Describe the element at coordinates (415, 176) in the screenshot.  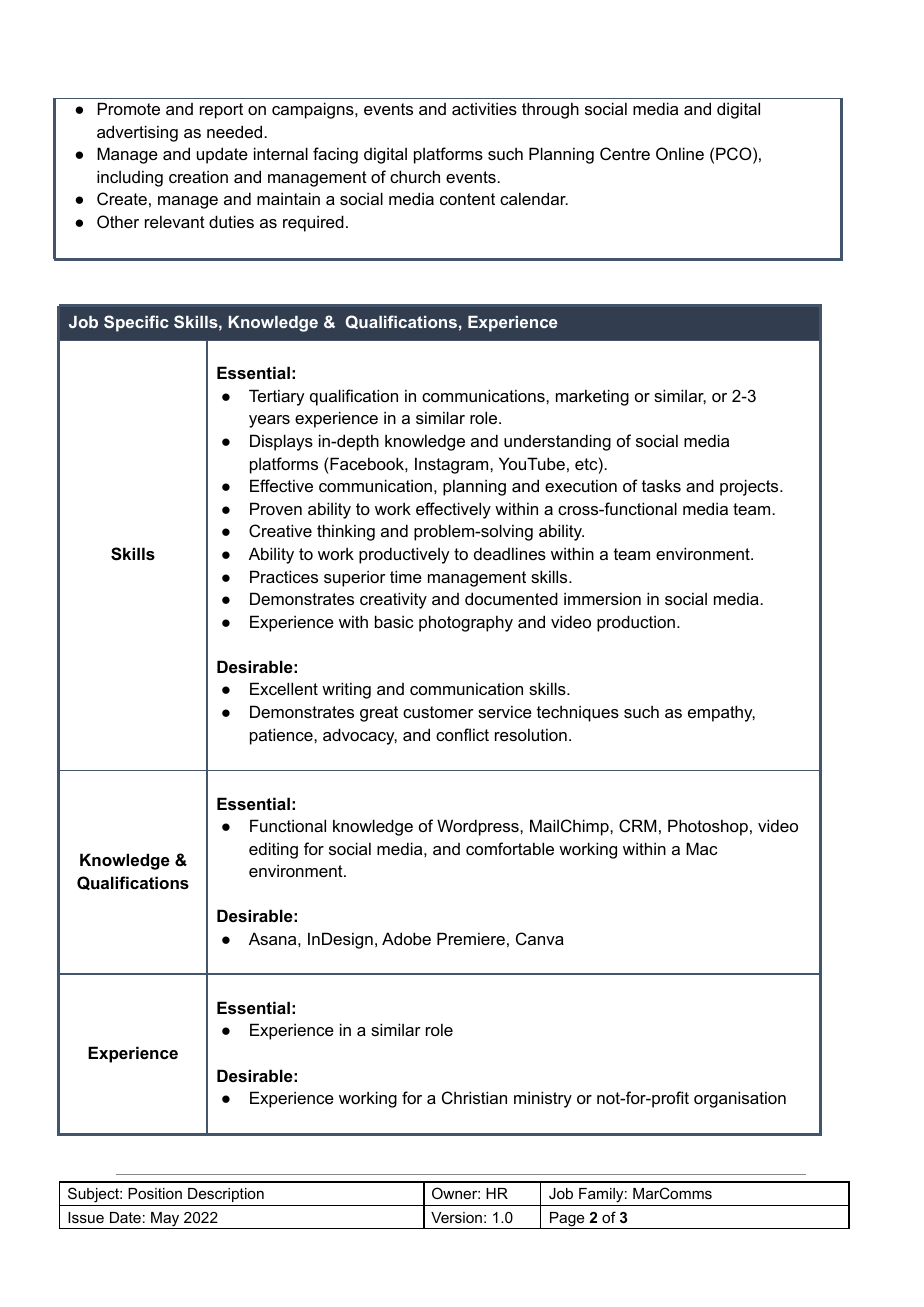
I see `church` at that location.
